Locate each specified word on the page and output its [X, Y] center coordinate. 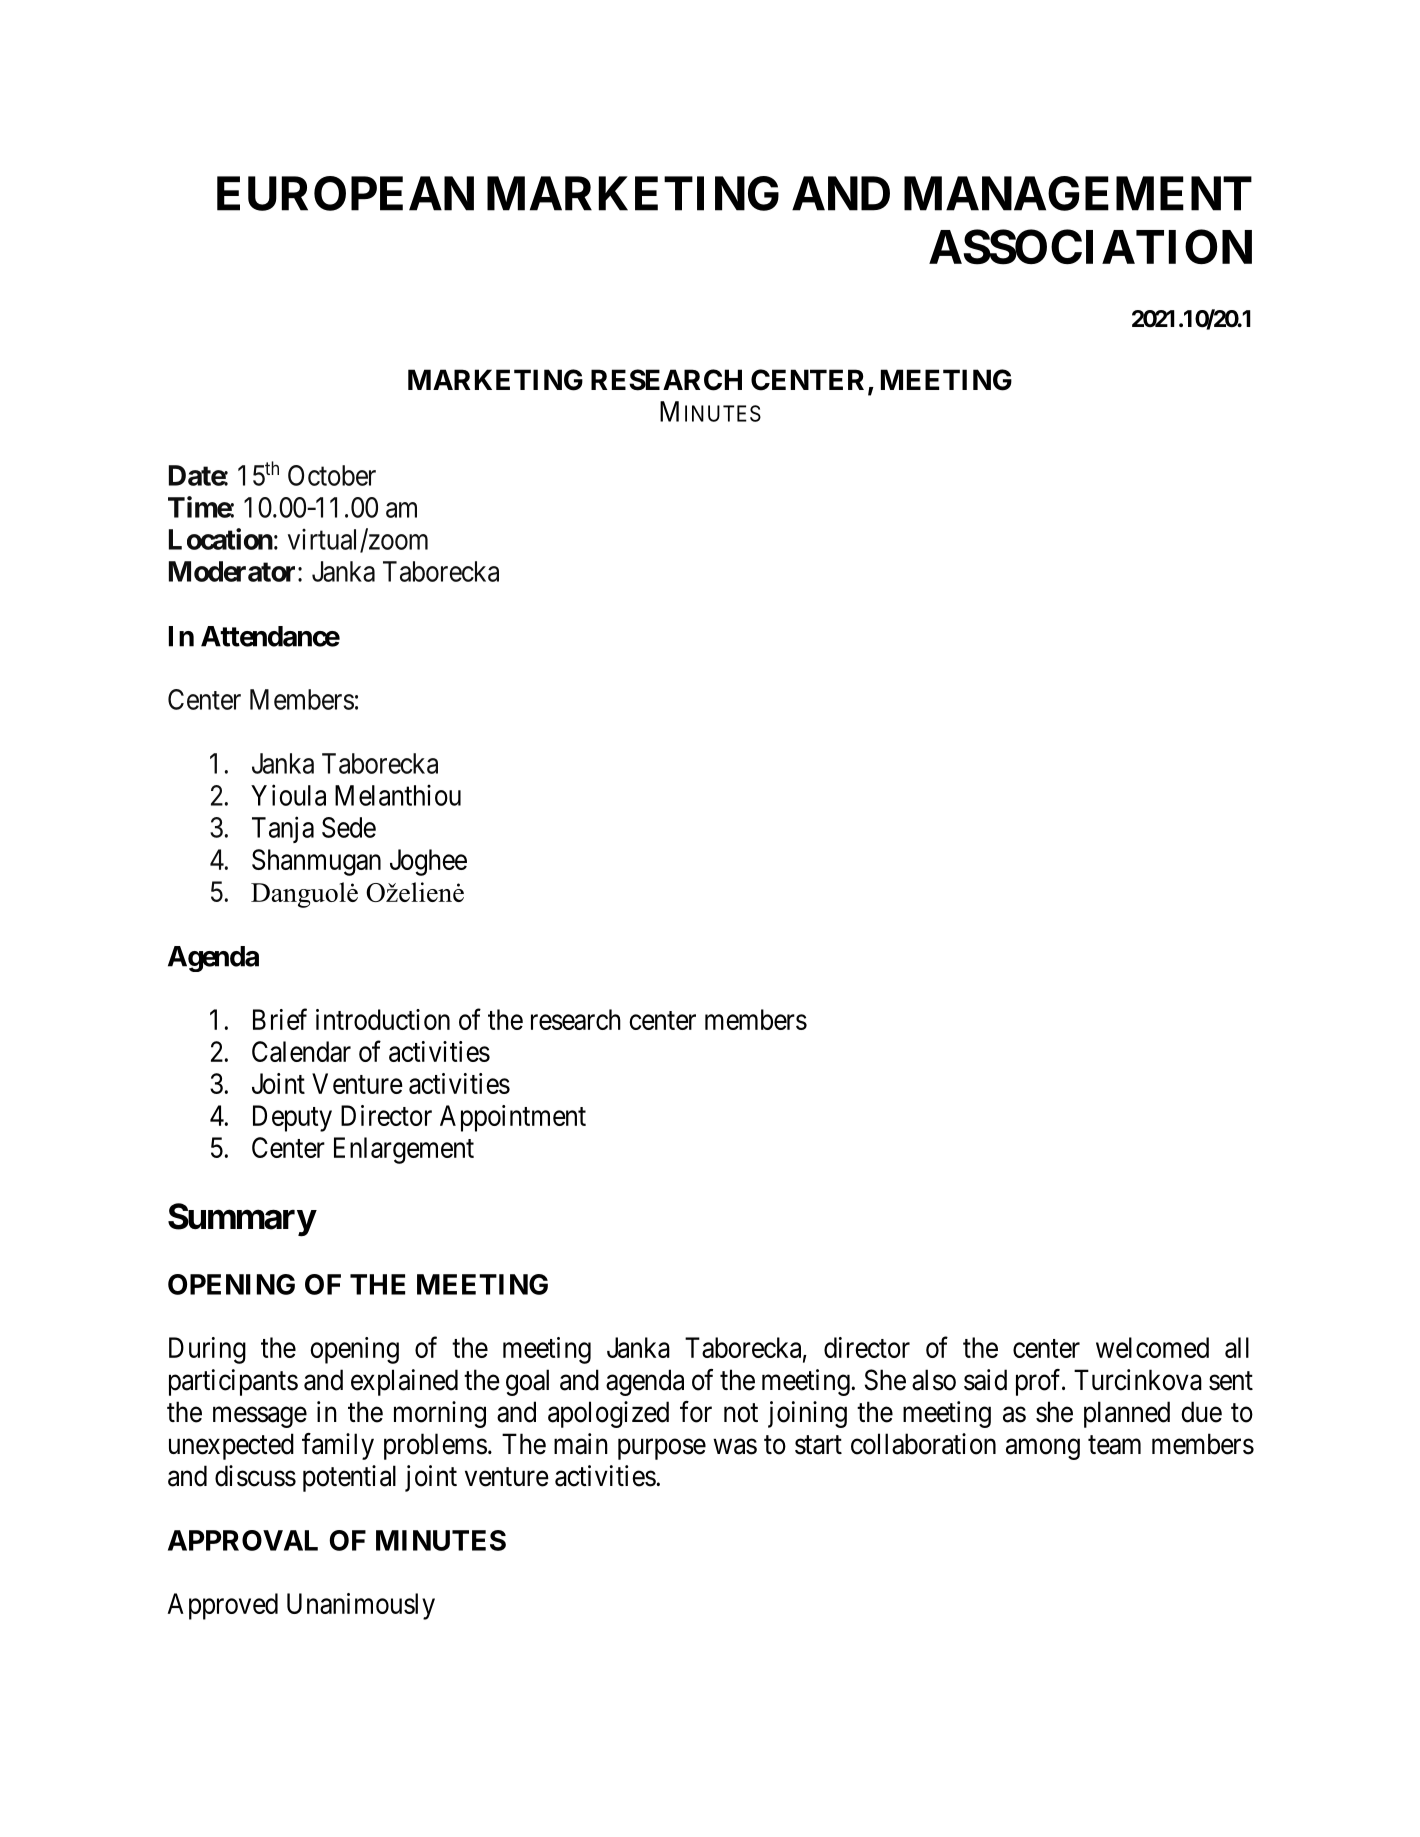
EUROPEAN [345, 193]
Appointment [513, 1118]
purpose [662, 1449]
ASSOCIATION [1090, 247]
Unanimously [361, 1606]
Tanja [283, 829]
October [332, 475]
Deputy [292, 1118]
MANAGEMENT [1078, 193]
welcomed [1152, 1347]
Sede [349, 827]
